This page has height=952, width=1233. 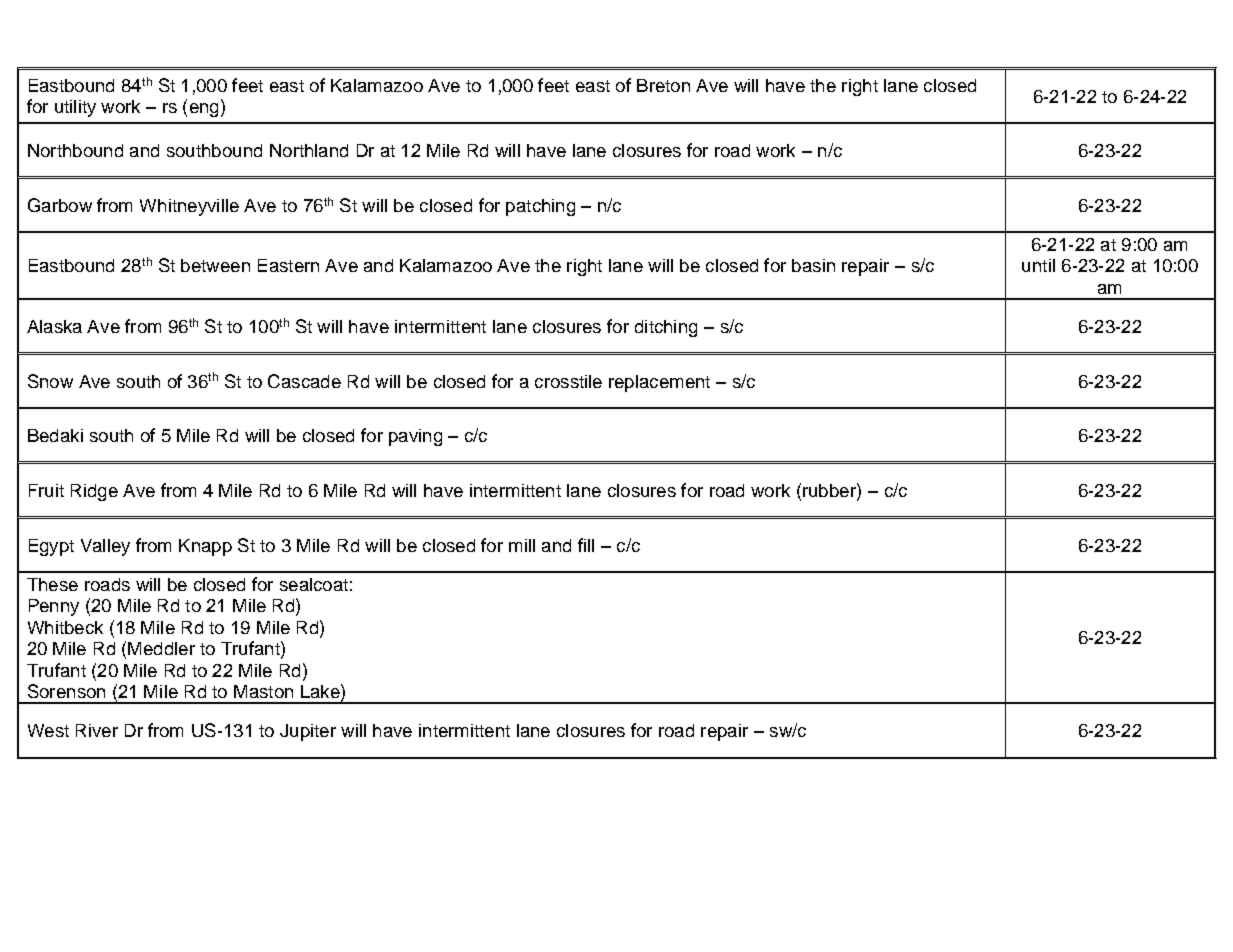 I want to click on Knapp, so click(x=205, y=547).
